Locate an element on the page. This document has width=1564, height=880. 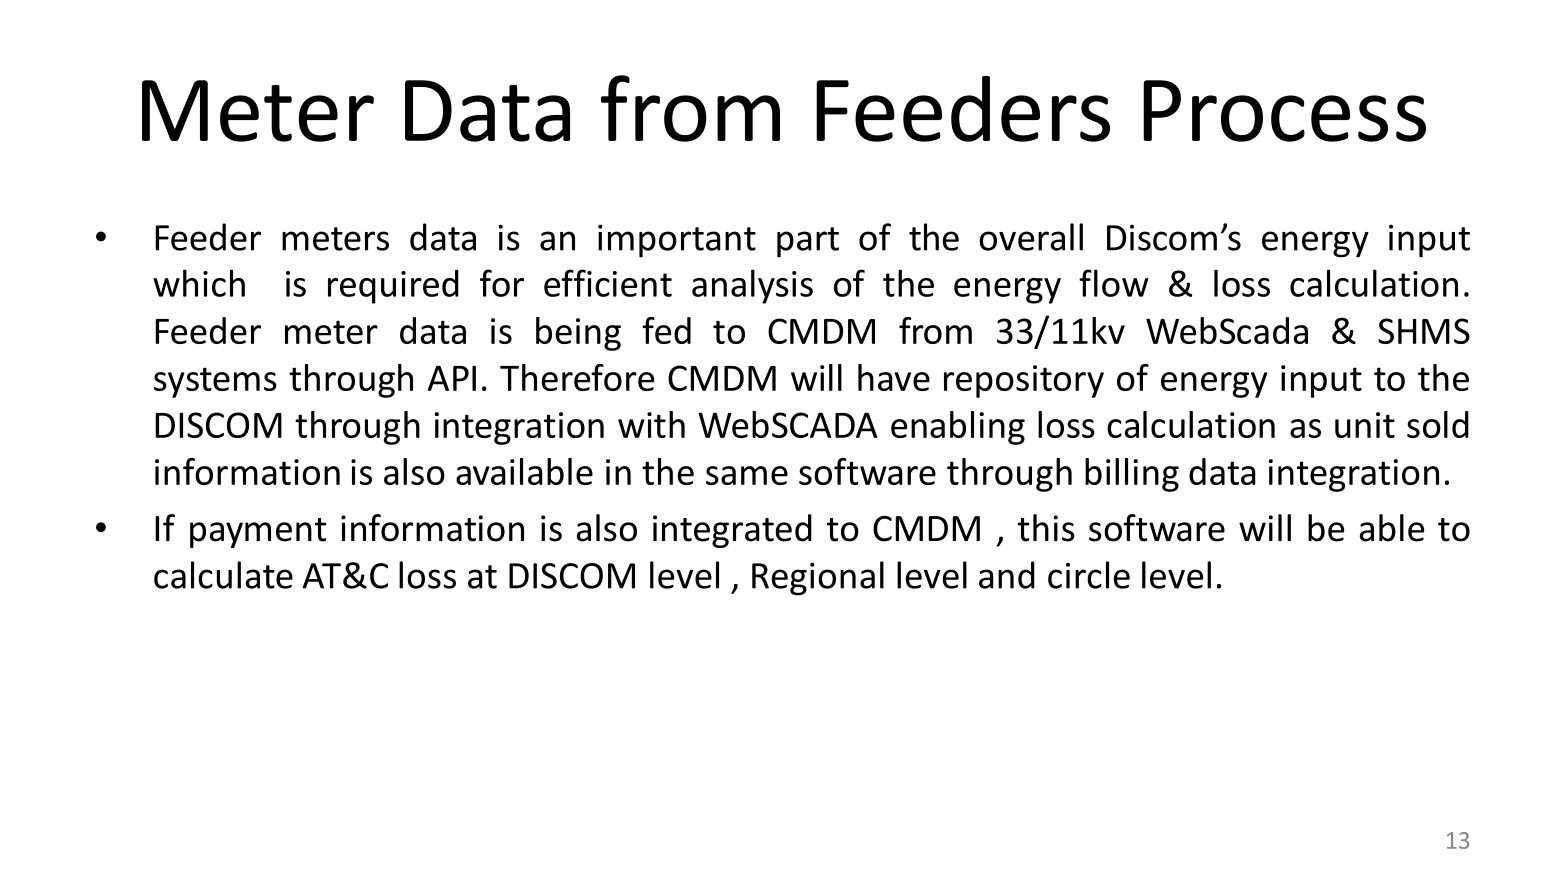
fed is located at coordinates (666, 330).
